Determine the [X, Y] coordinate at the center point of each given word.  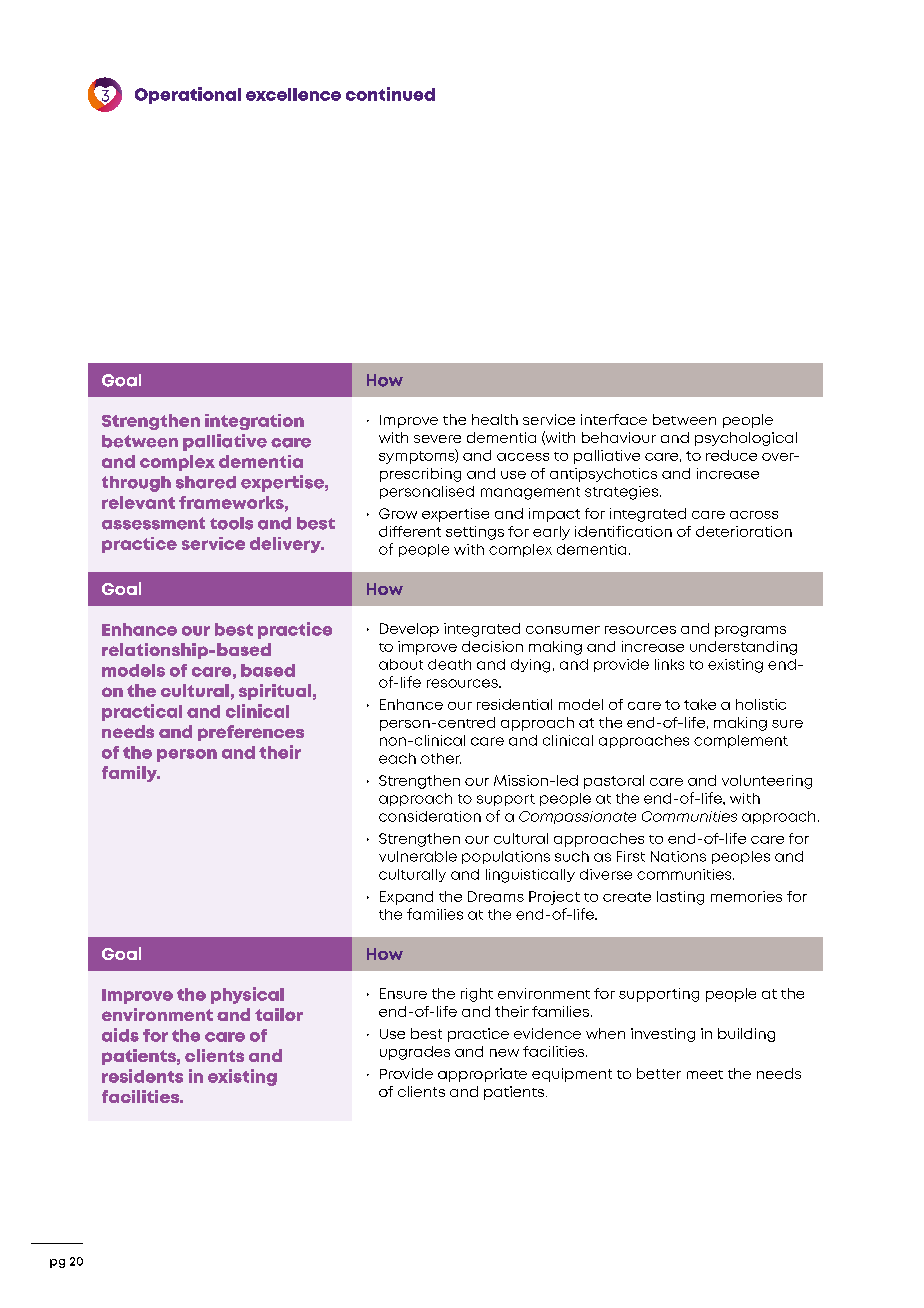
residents [142, 1076]
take [700, 704]
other [441, 758]
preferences [251, 733]
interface [614, 419]
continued [390, 94]
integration [254, 422]
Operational [188, 95]
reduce [731, 455]
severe [437, 439]
